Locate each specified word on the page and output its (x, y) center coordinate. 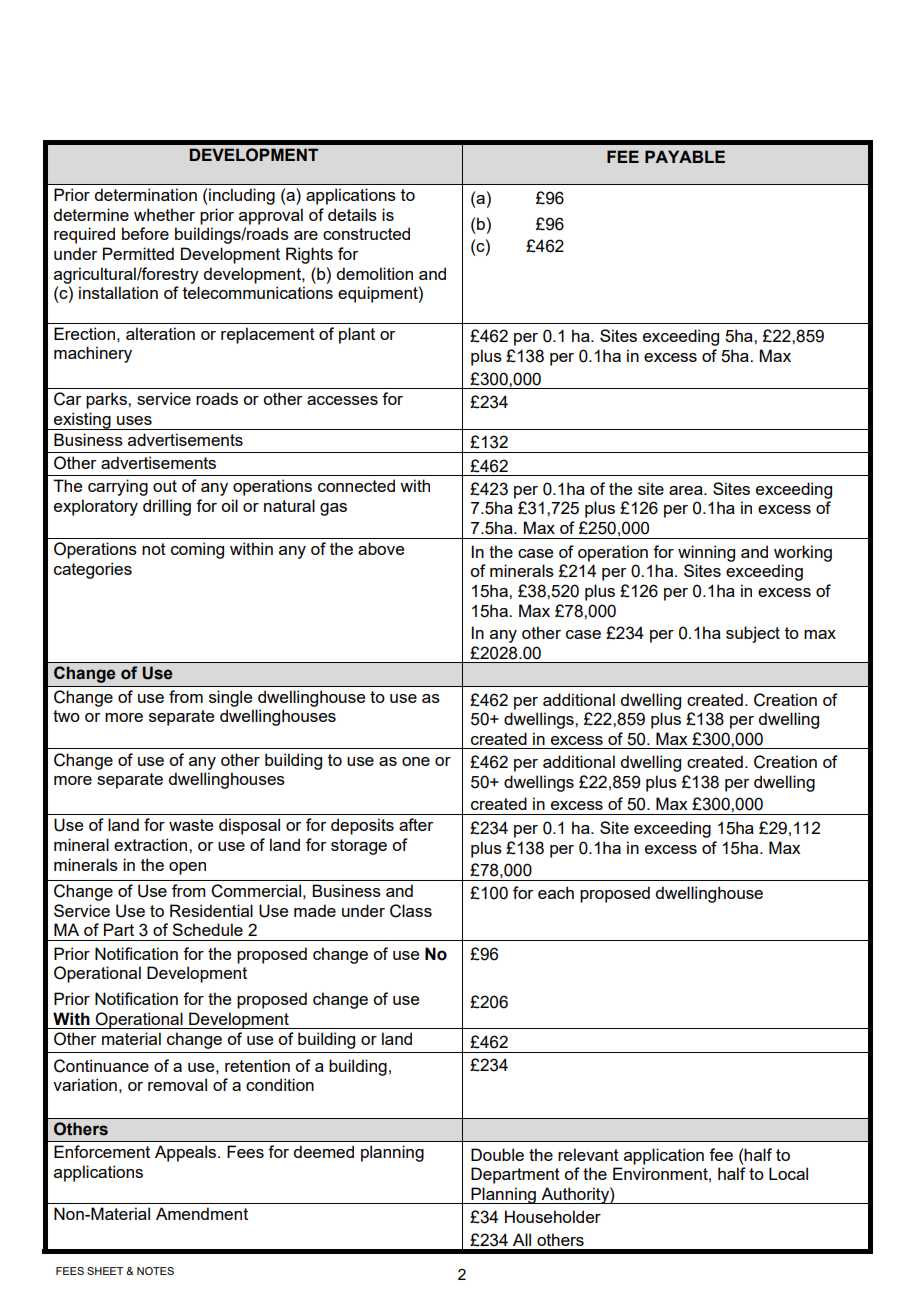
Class (411, 911)
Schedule (207, 929)
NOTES (155, 1271)
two (66, 716)
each (556, 892)
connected (356, 485)
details (352, 214)
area (687, 490)
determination (145, 194)
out (165, 486)
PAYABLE (685, 156)
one (416, 761)
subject (753, 634)
